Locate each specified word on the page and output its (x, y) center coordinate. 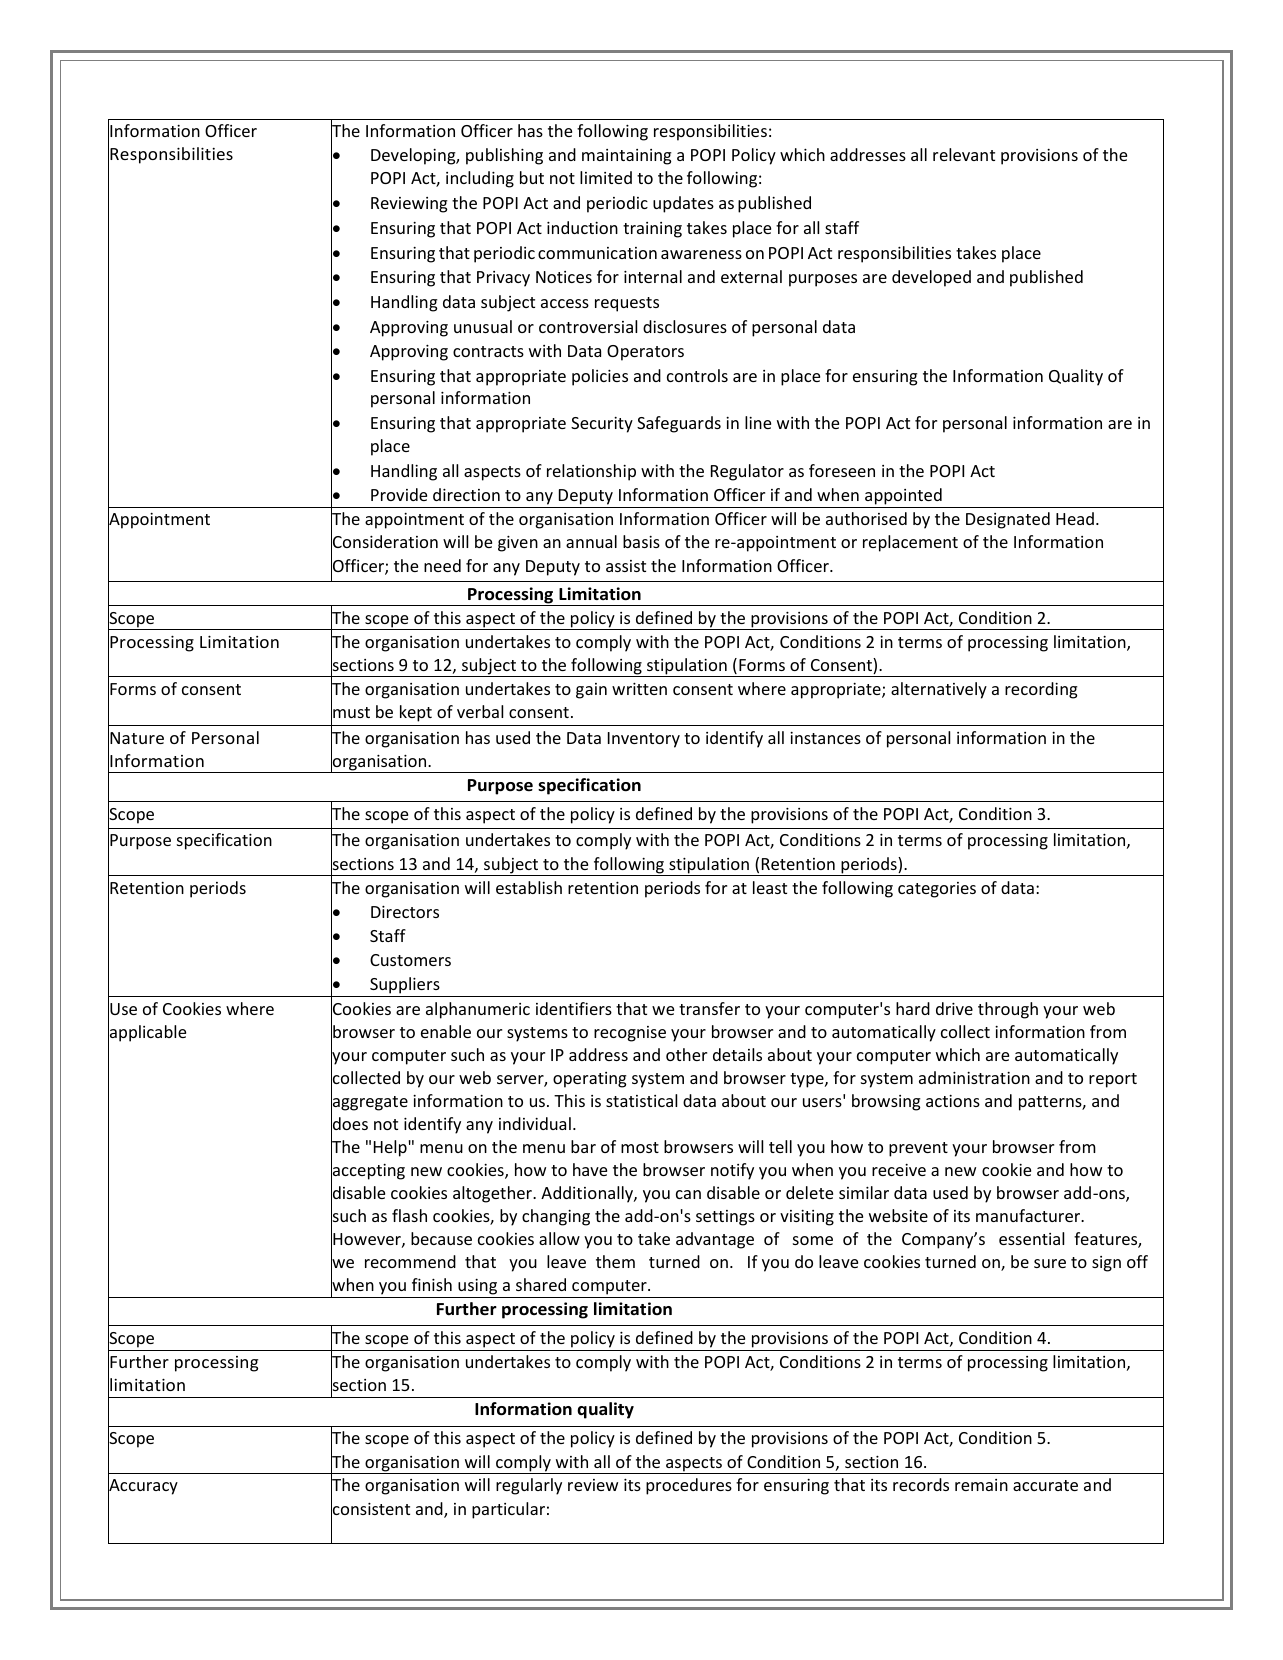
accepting (368, 1172)
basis (641, 541)
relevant (964, 154)
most (640, 1147)
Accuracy (143, 1487)
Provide (399, 494)
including (480, 179)
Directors (405, 912)
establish (529, 887)
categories (937, 890)
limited (606, 177)
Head (1075, 518)
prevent (918, 1149)
